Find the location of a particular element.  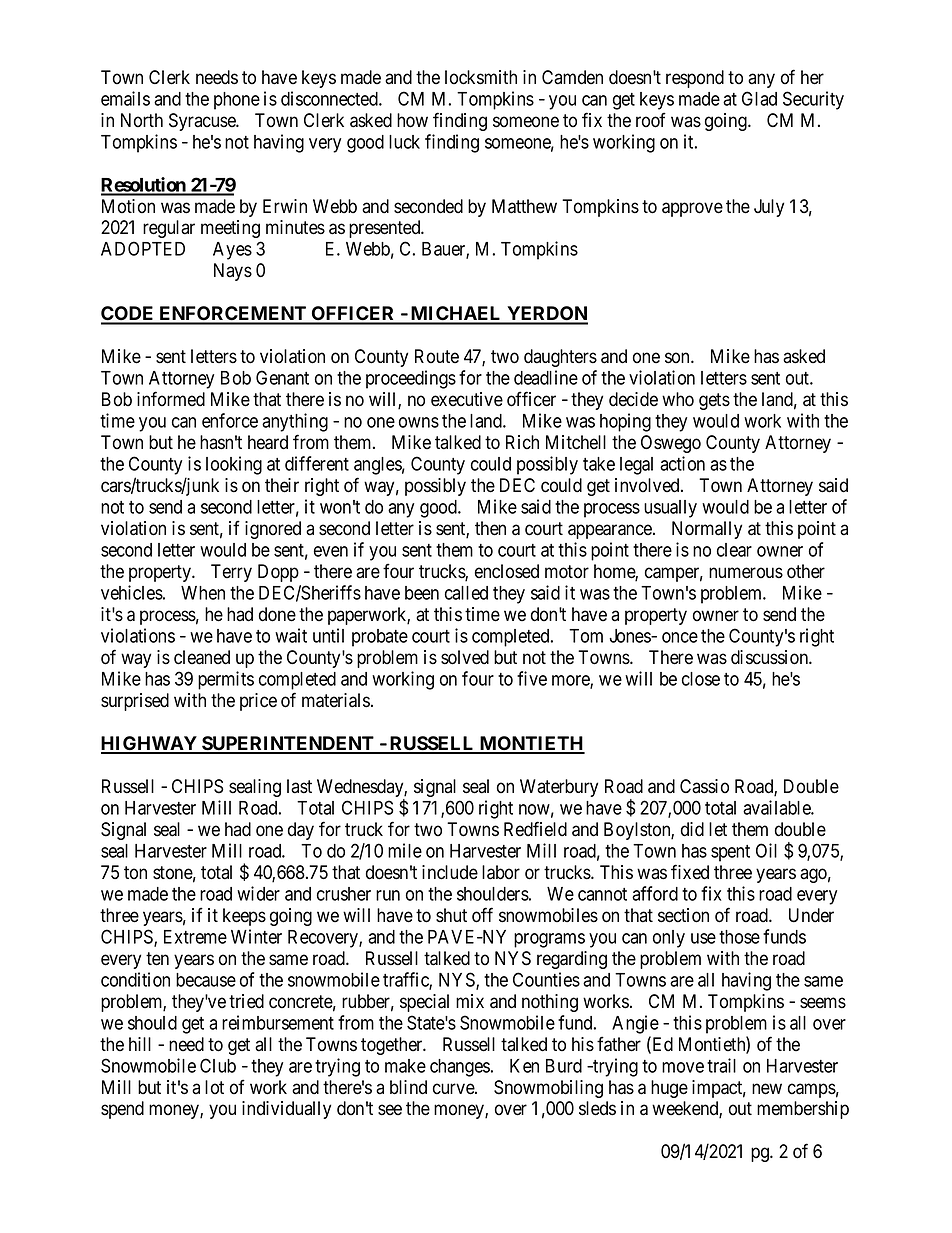

include is located at coordinates (450, 872).
